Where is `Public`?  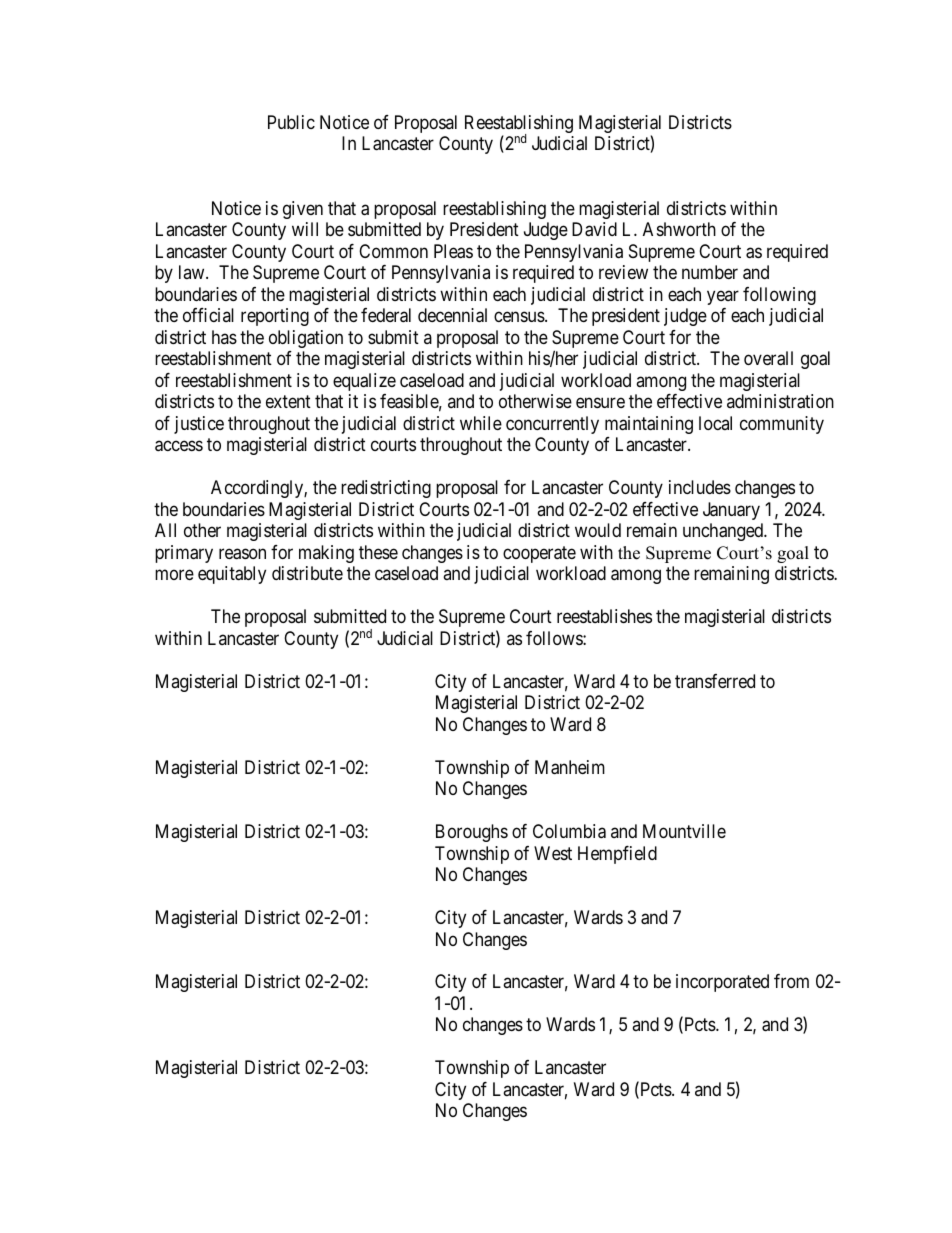
Public is located at coordinates (291, 122).
